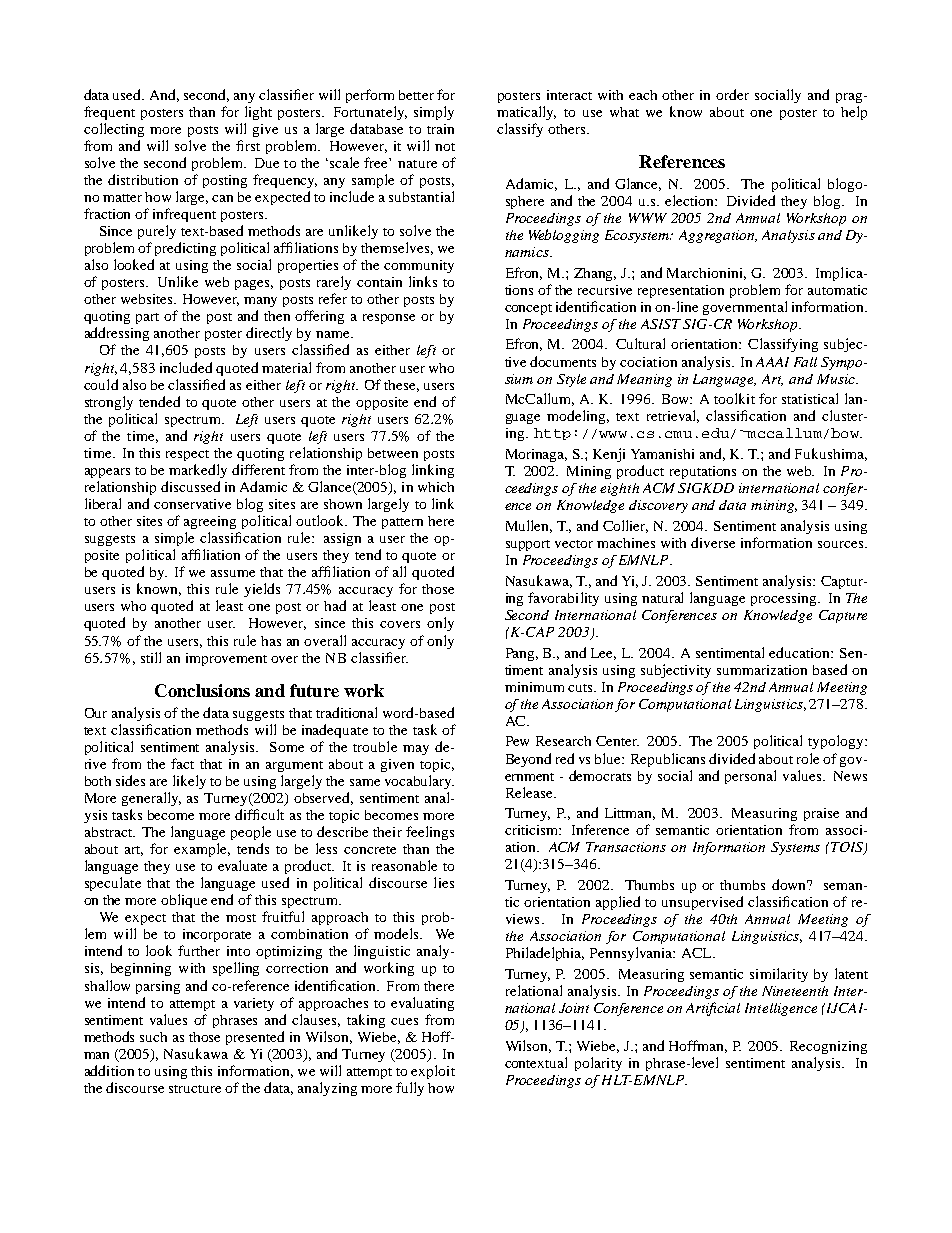  I want to click on processing, so click(785, 599).
